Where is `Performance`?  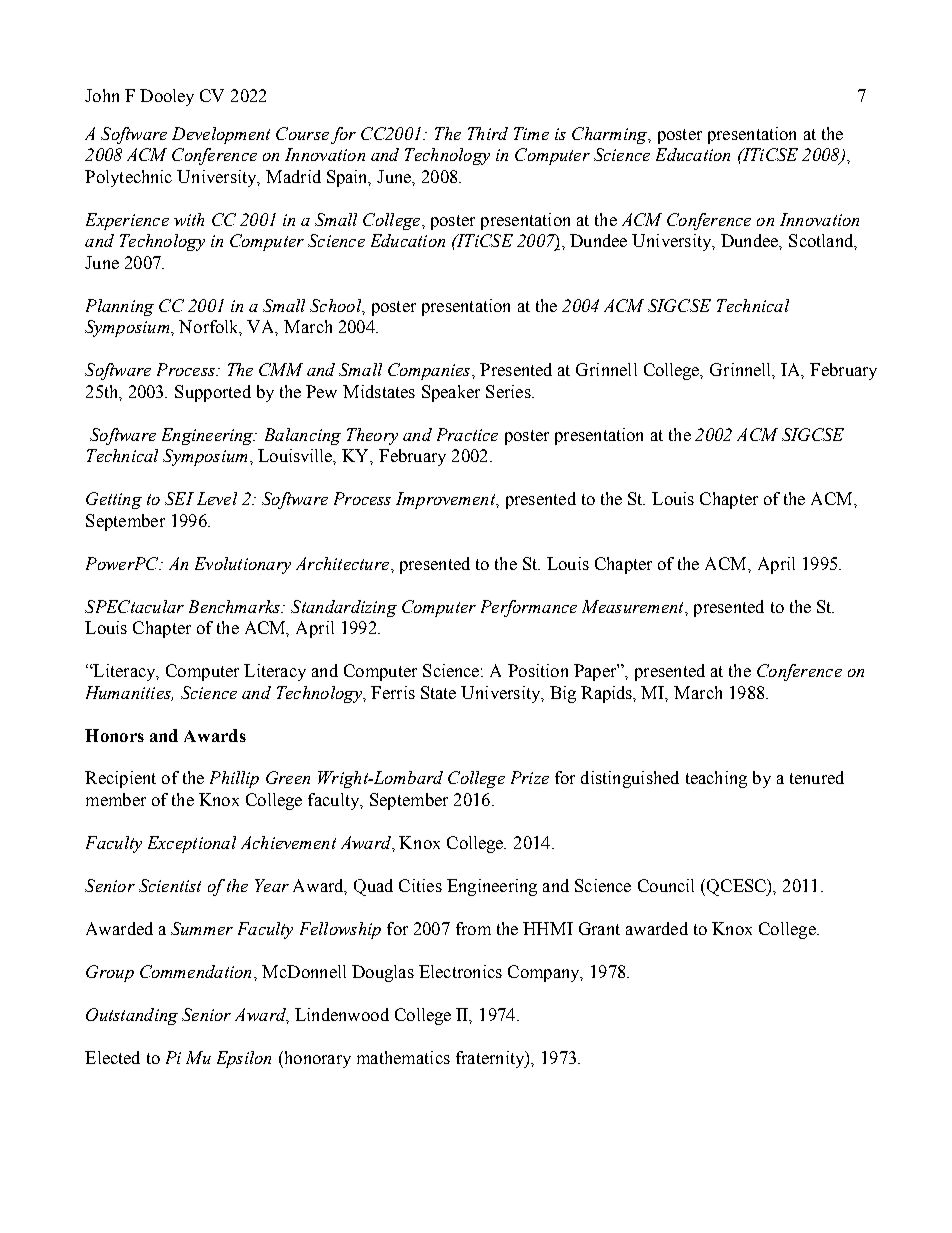
Performance is located at coordinates (529, 608).
